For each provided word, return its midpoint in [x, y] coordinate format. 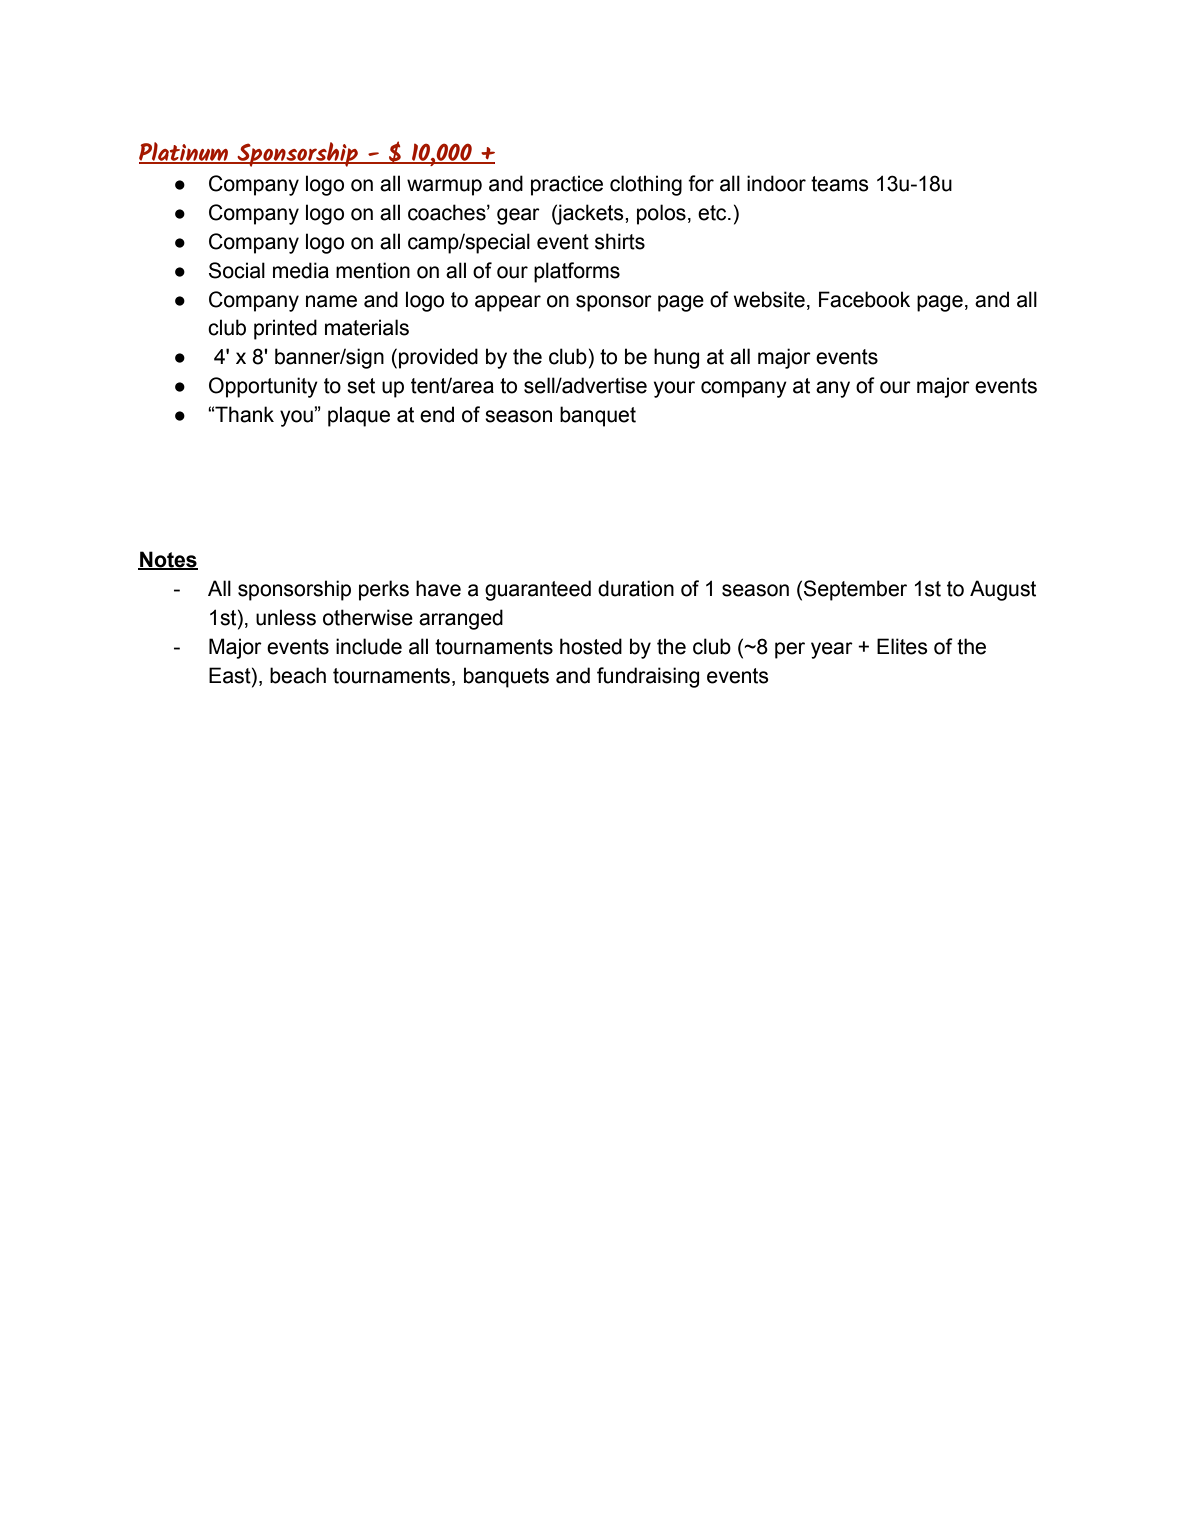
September [855, 590]
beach [298, 675]
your [674, 389]
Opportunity [263, 387]
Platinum [185, 152]
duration [636, 588]
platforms [577, 272]
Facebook [864, 299]
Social [237, 270]
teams [840, 184]
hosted [591, 646]
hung [676, 358]
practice [567, 185]
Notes [168, 560]
